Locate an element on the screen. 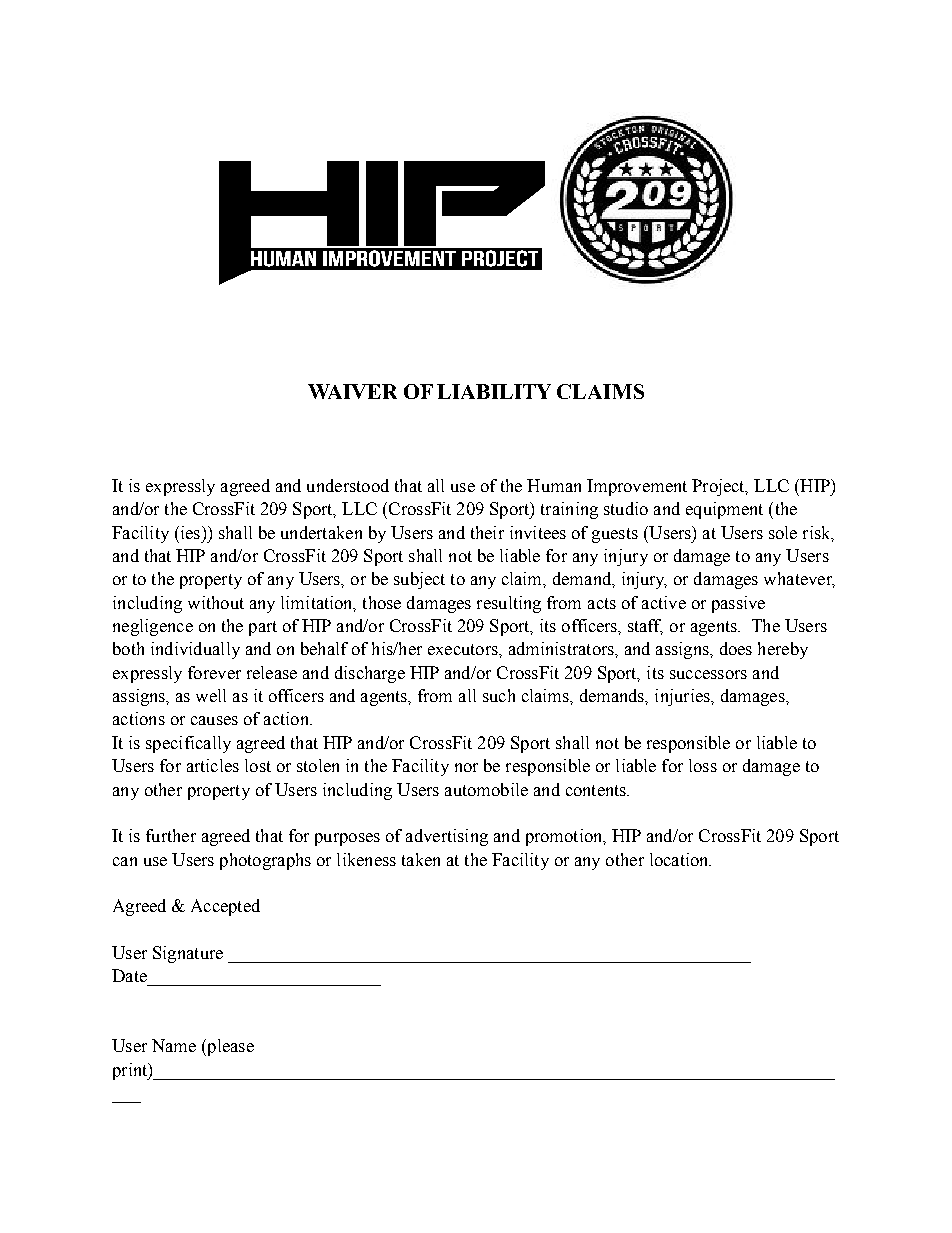  loss is located at coordinates (703, 765).
